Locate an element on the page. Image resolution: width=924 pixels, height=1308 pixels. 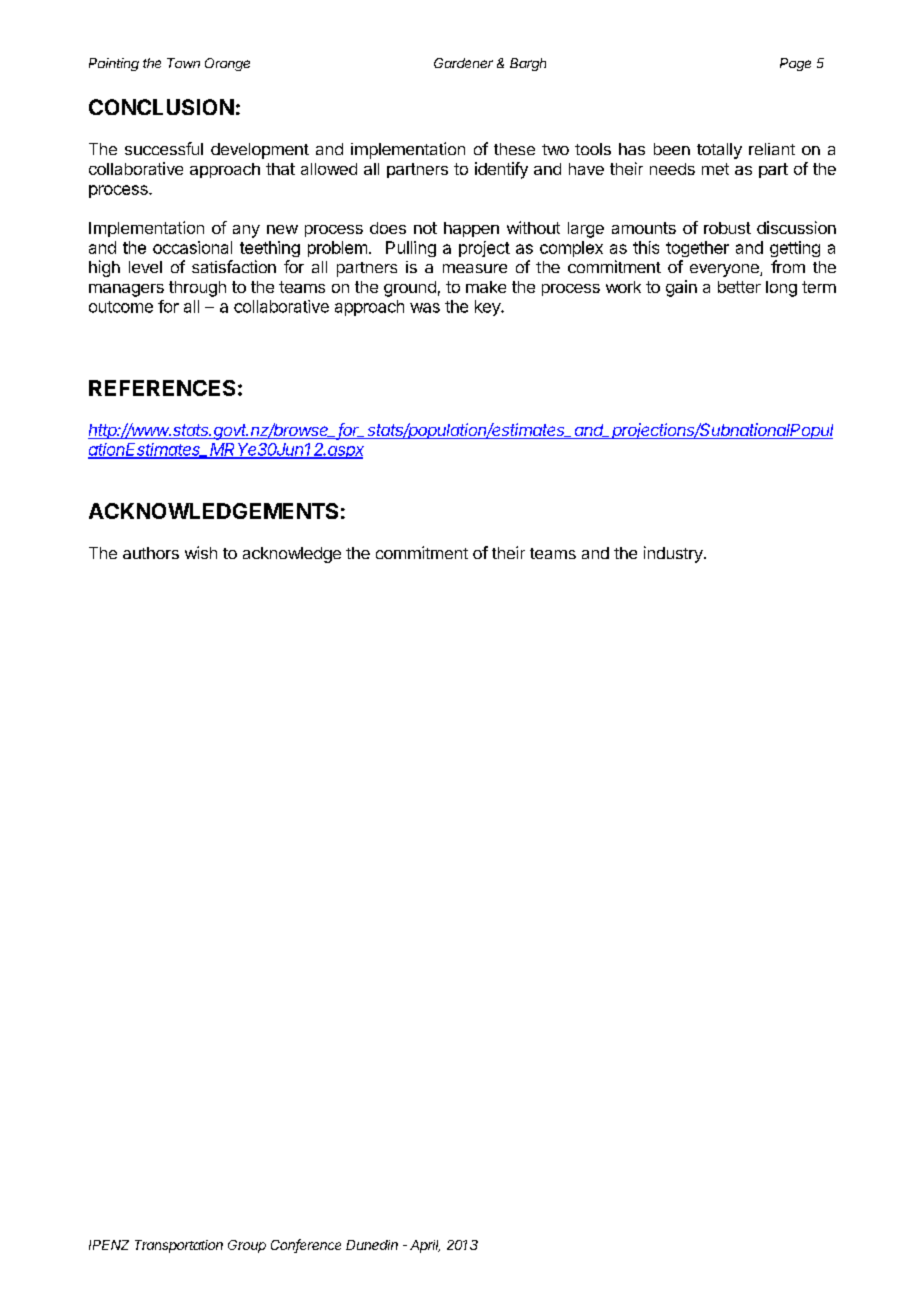
totally is located at coordinates (719, 151).
